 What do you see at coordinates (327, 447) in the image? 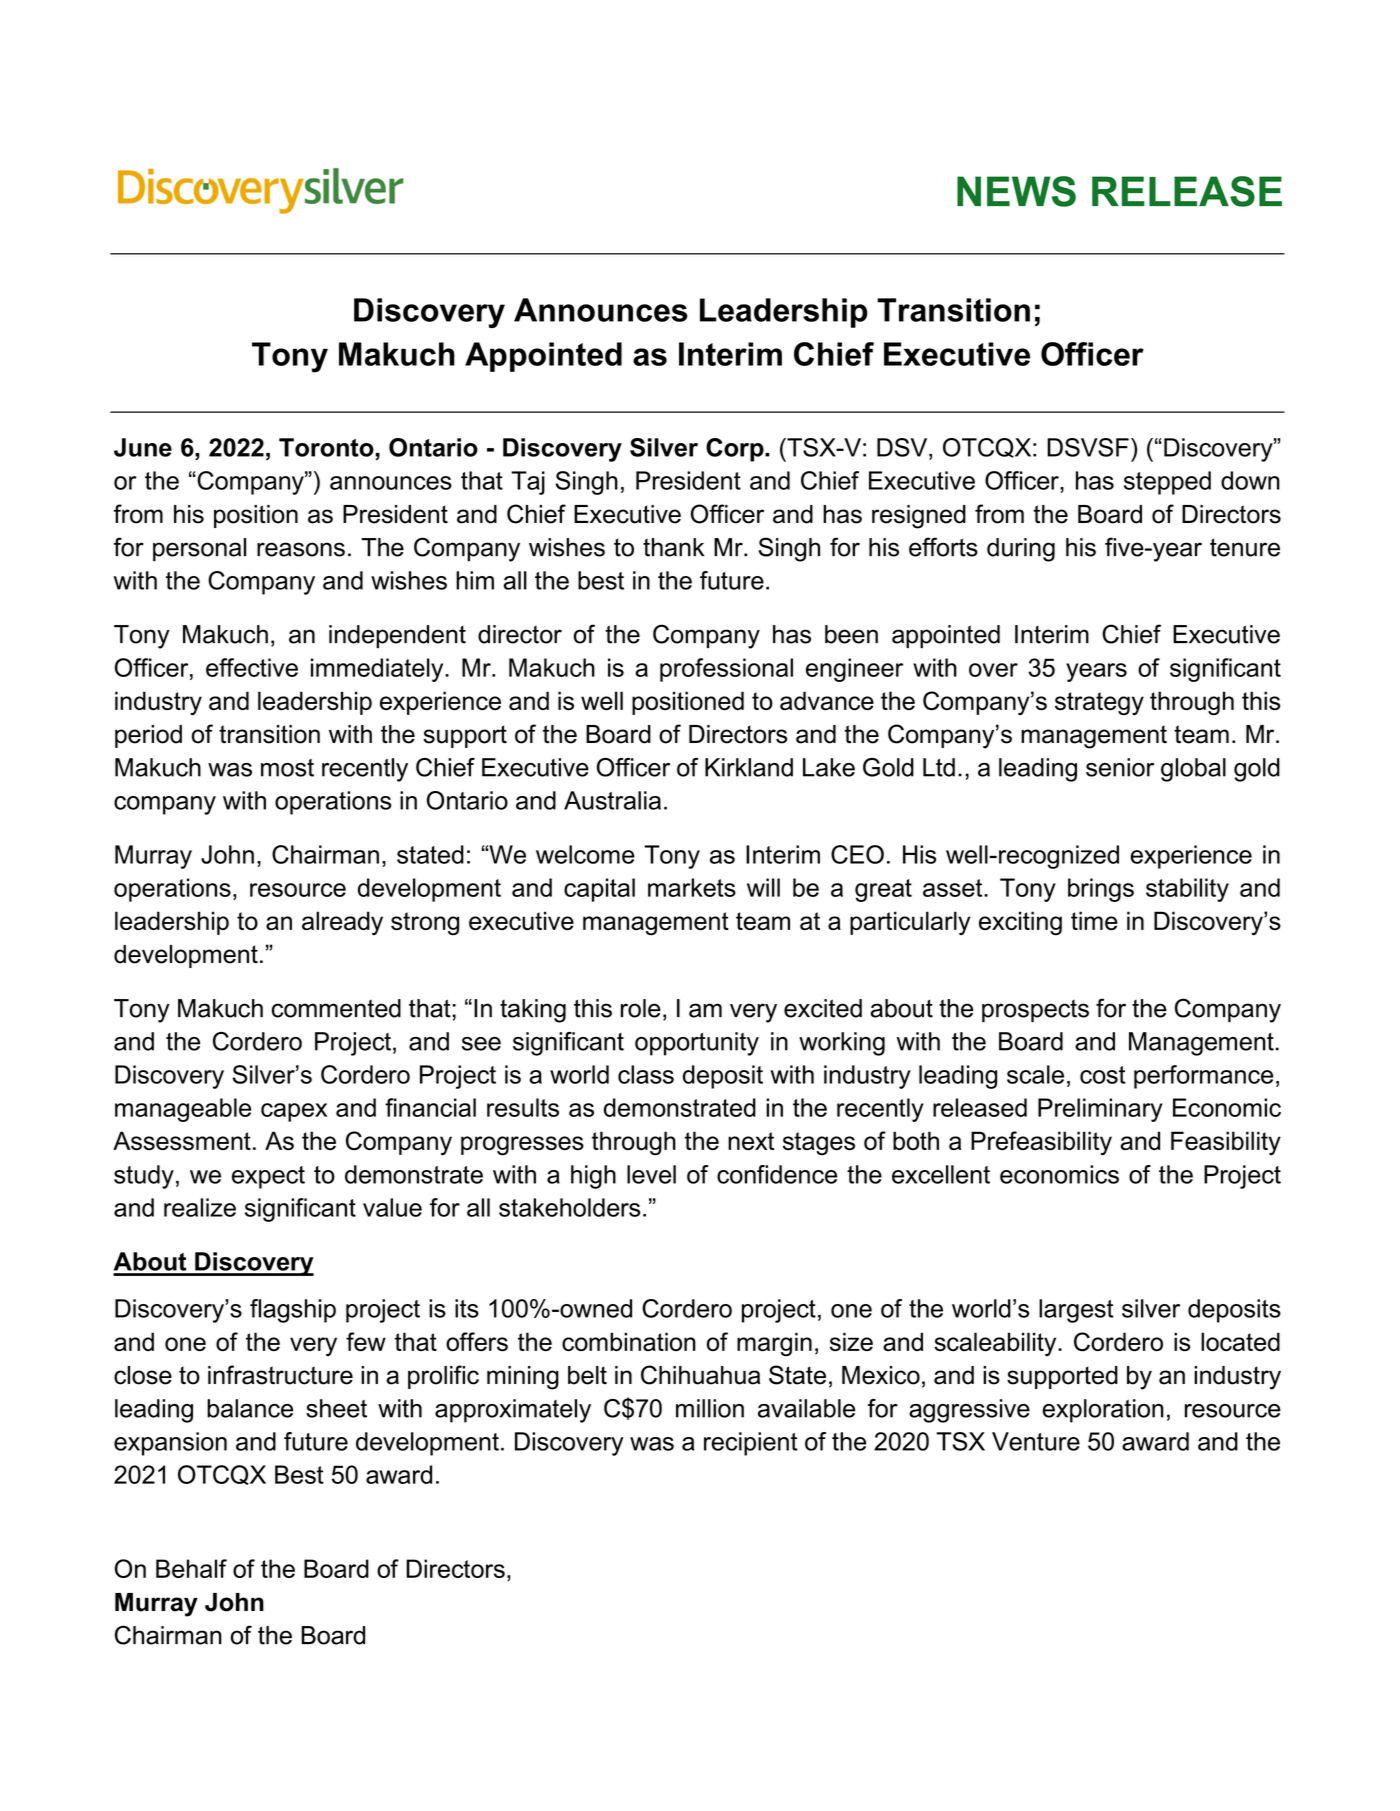
I see `Toronto` at bounding box center [327, 447].
